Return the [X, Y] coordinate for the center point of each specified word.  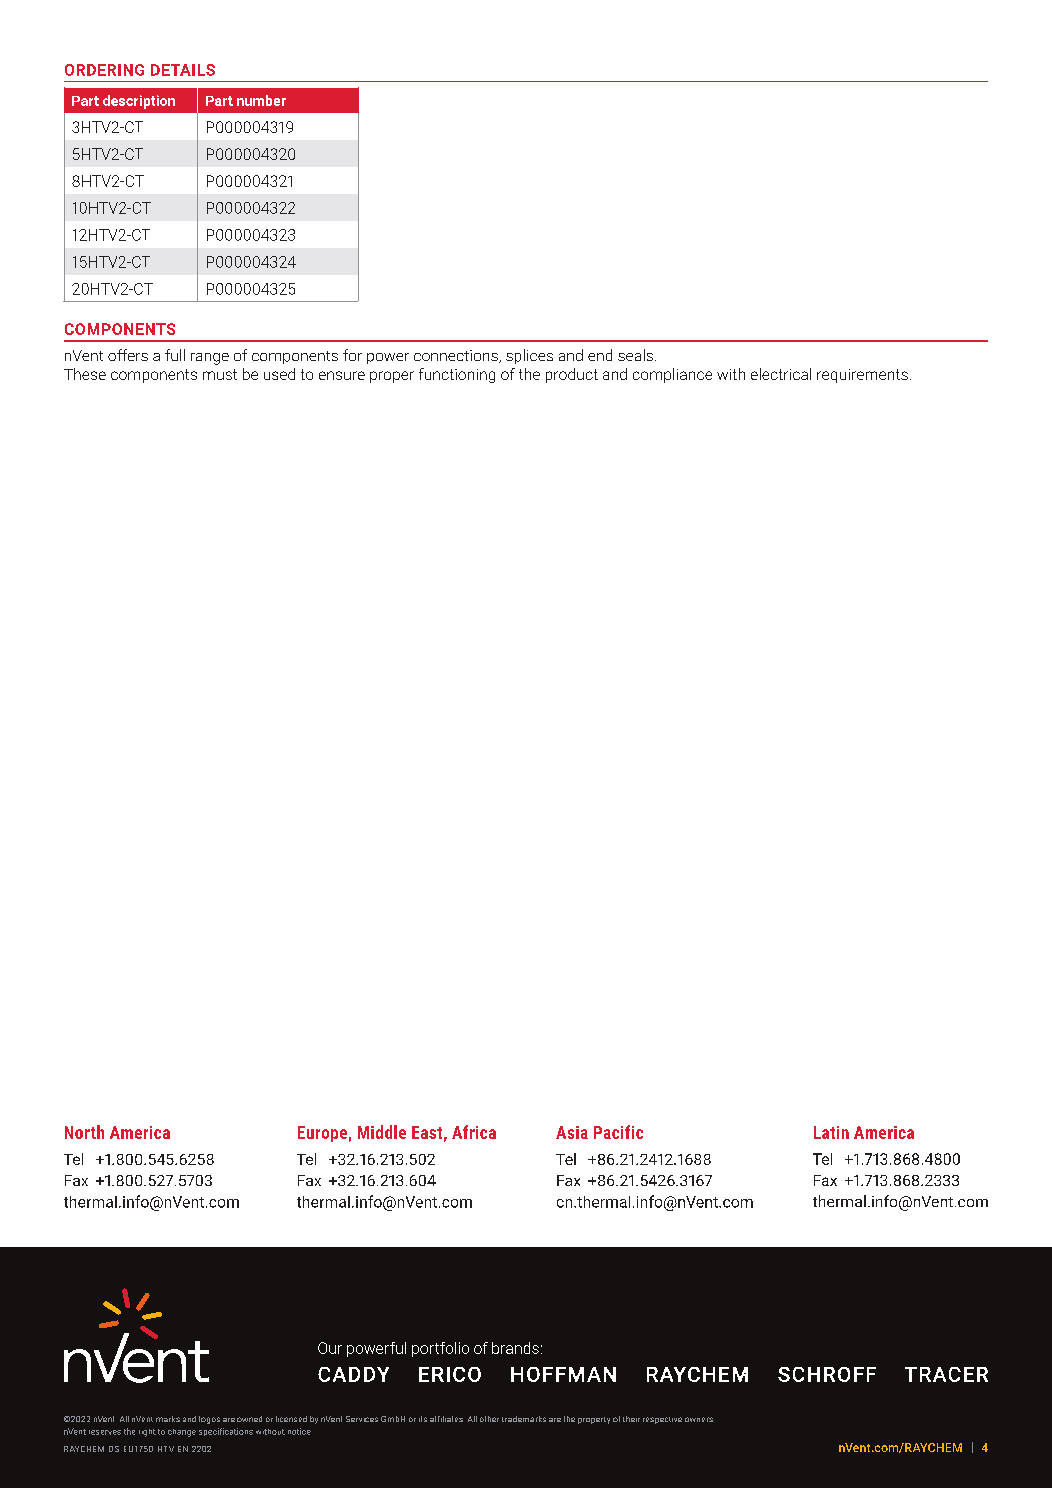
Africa [474, 1132]
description [139, 102]
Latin [831, 1132]
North [84, 1132]
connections [457, 356]
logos [209, 1420]
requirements [862, 376]
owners [699, 1419]
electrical [781, 374]
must [220, 374]
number [261, 100]
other [489, 1419]
